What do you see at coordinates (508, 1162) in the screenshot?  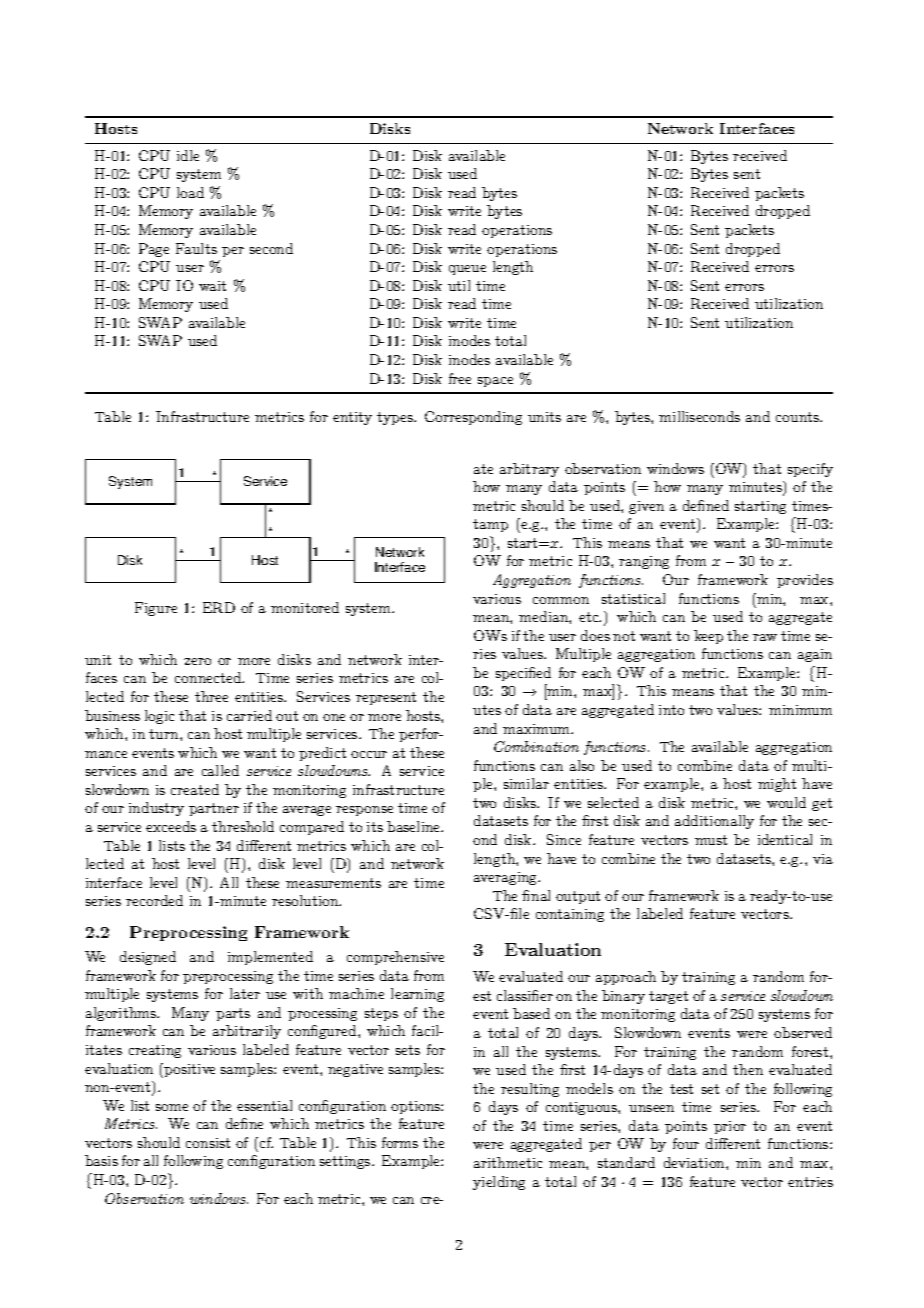 I see `arithmetic` at bounding box center [508, 1162].
